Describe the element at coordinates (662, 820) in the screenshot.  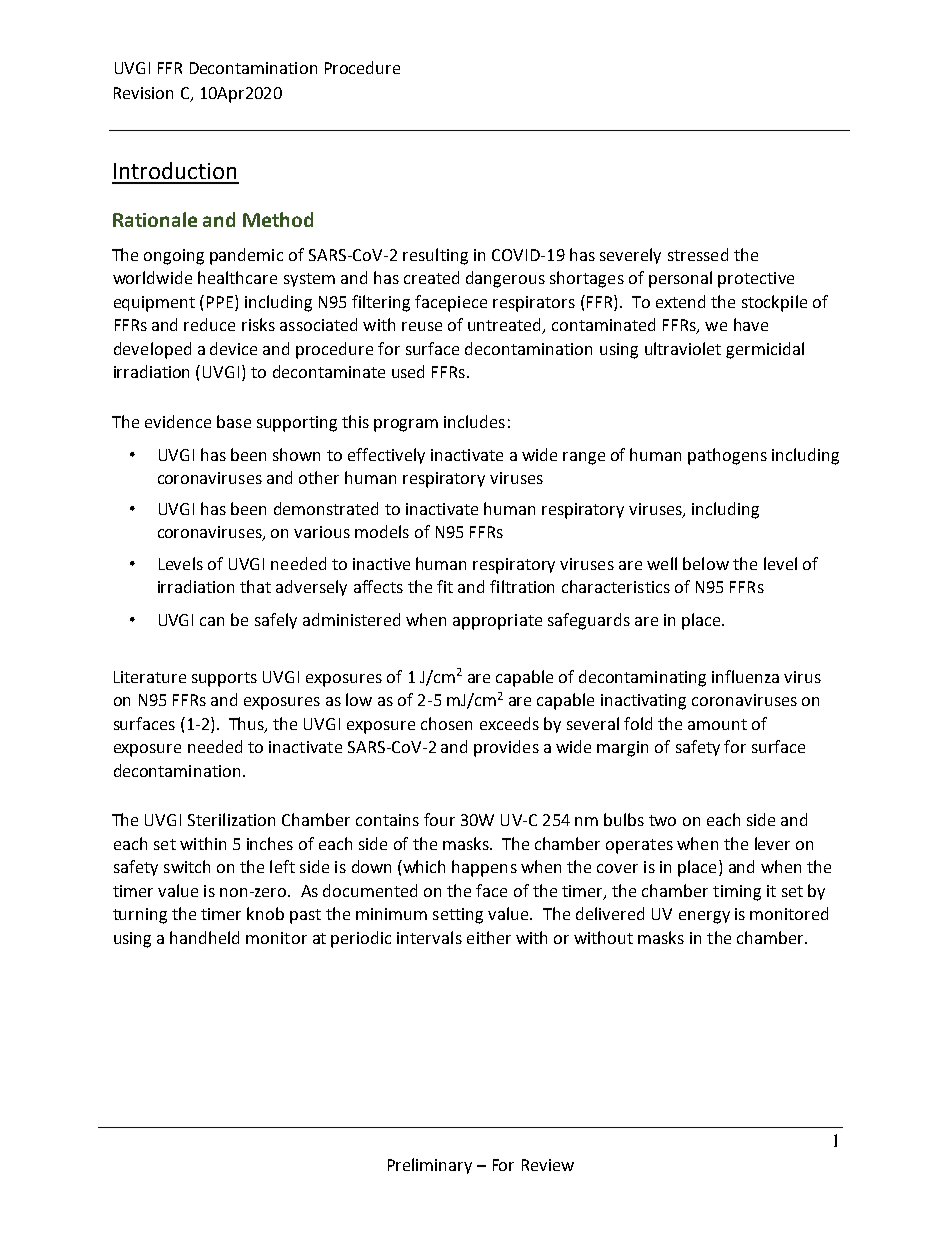
I see `two` at that location.
